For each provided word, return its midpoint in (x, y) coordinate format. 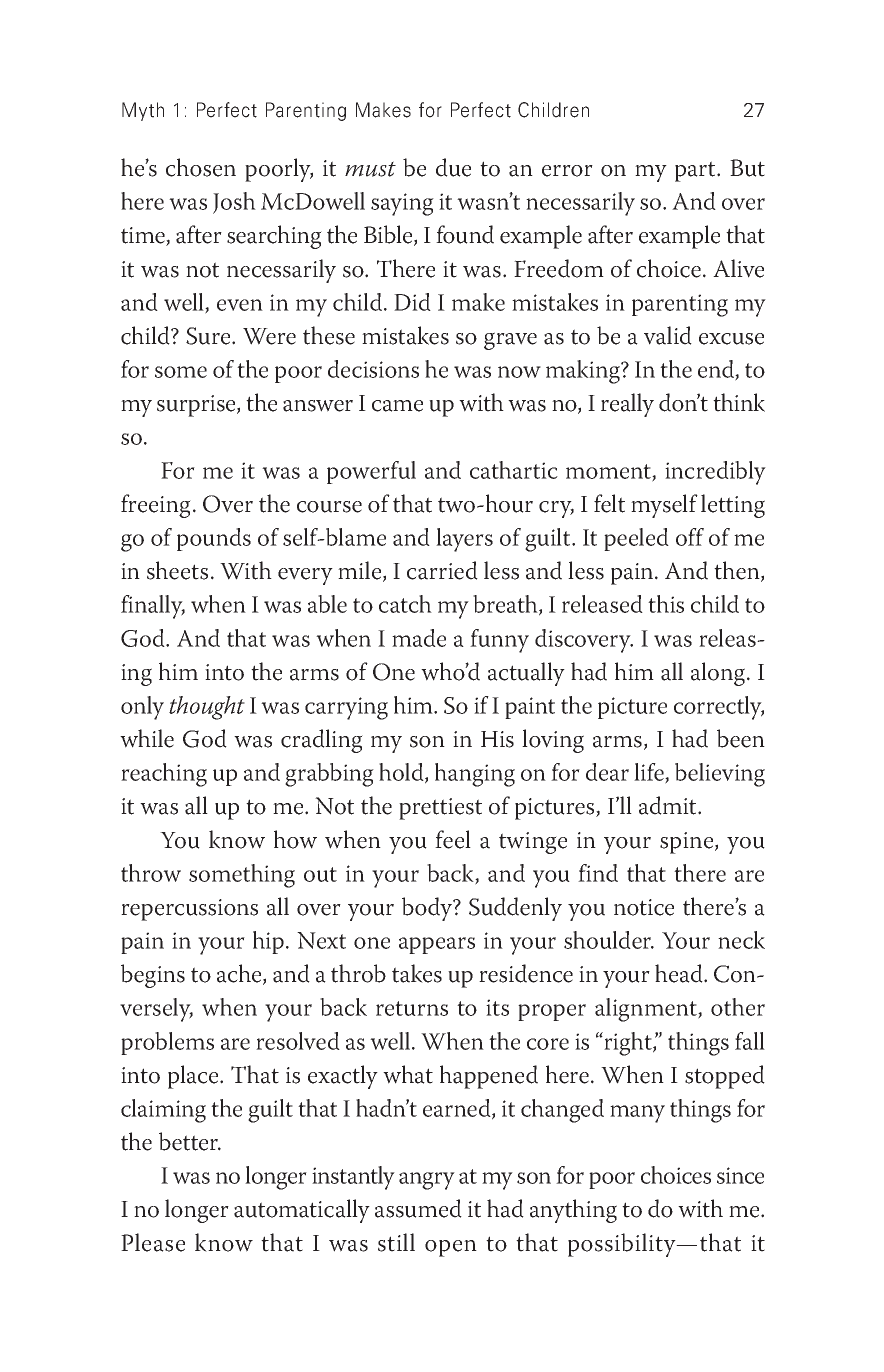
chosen (201, 167)
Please (153, 1242)
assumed (418, 1208)
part (696, 171)
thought (207, 708)
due (453, 167)
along (719, 674)
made (419, 638)
